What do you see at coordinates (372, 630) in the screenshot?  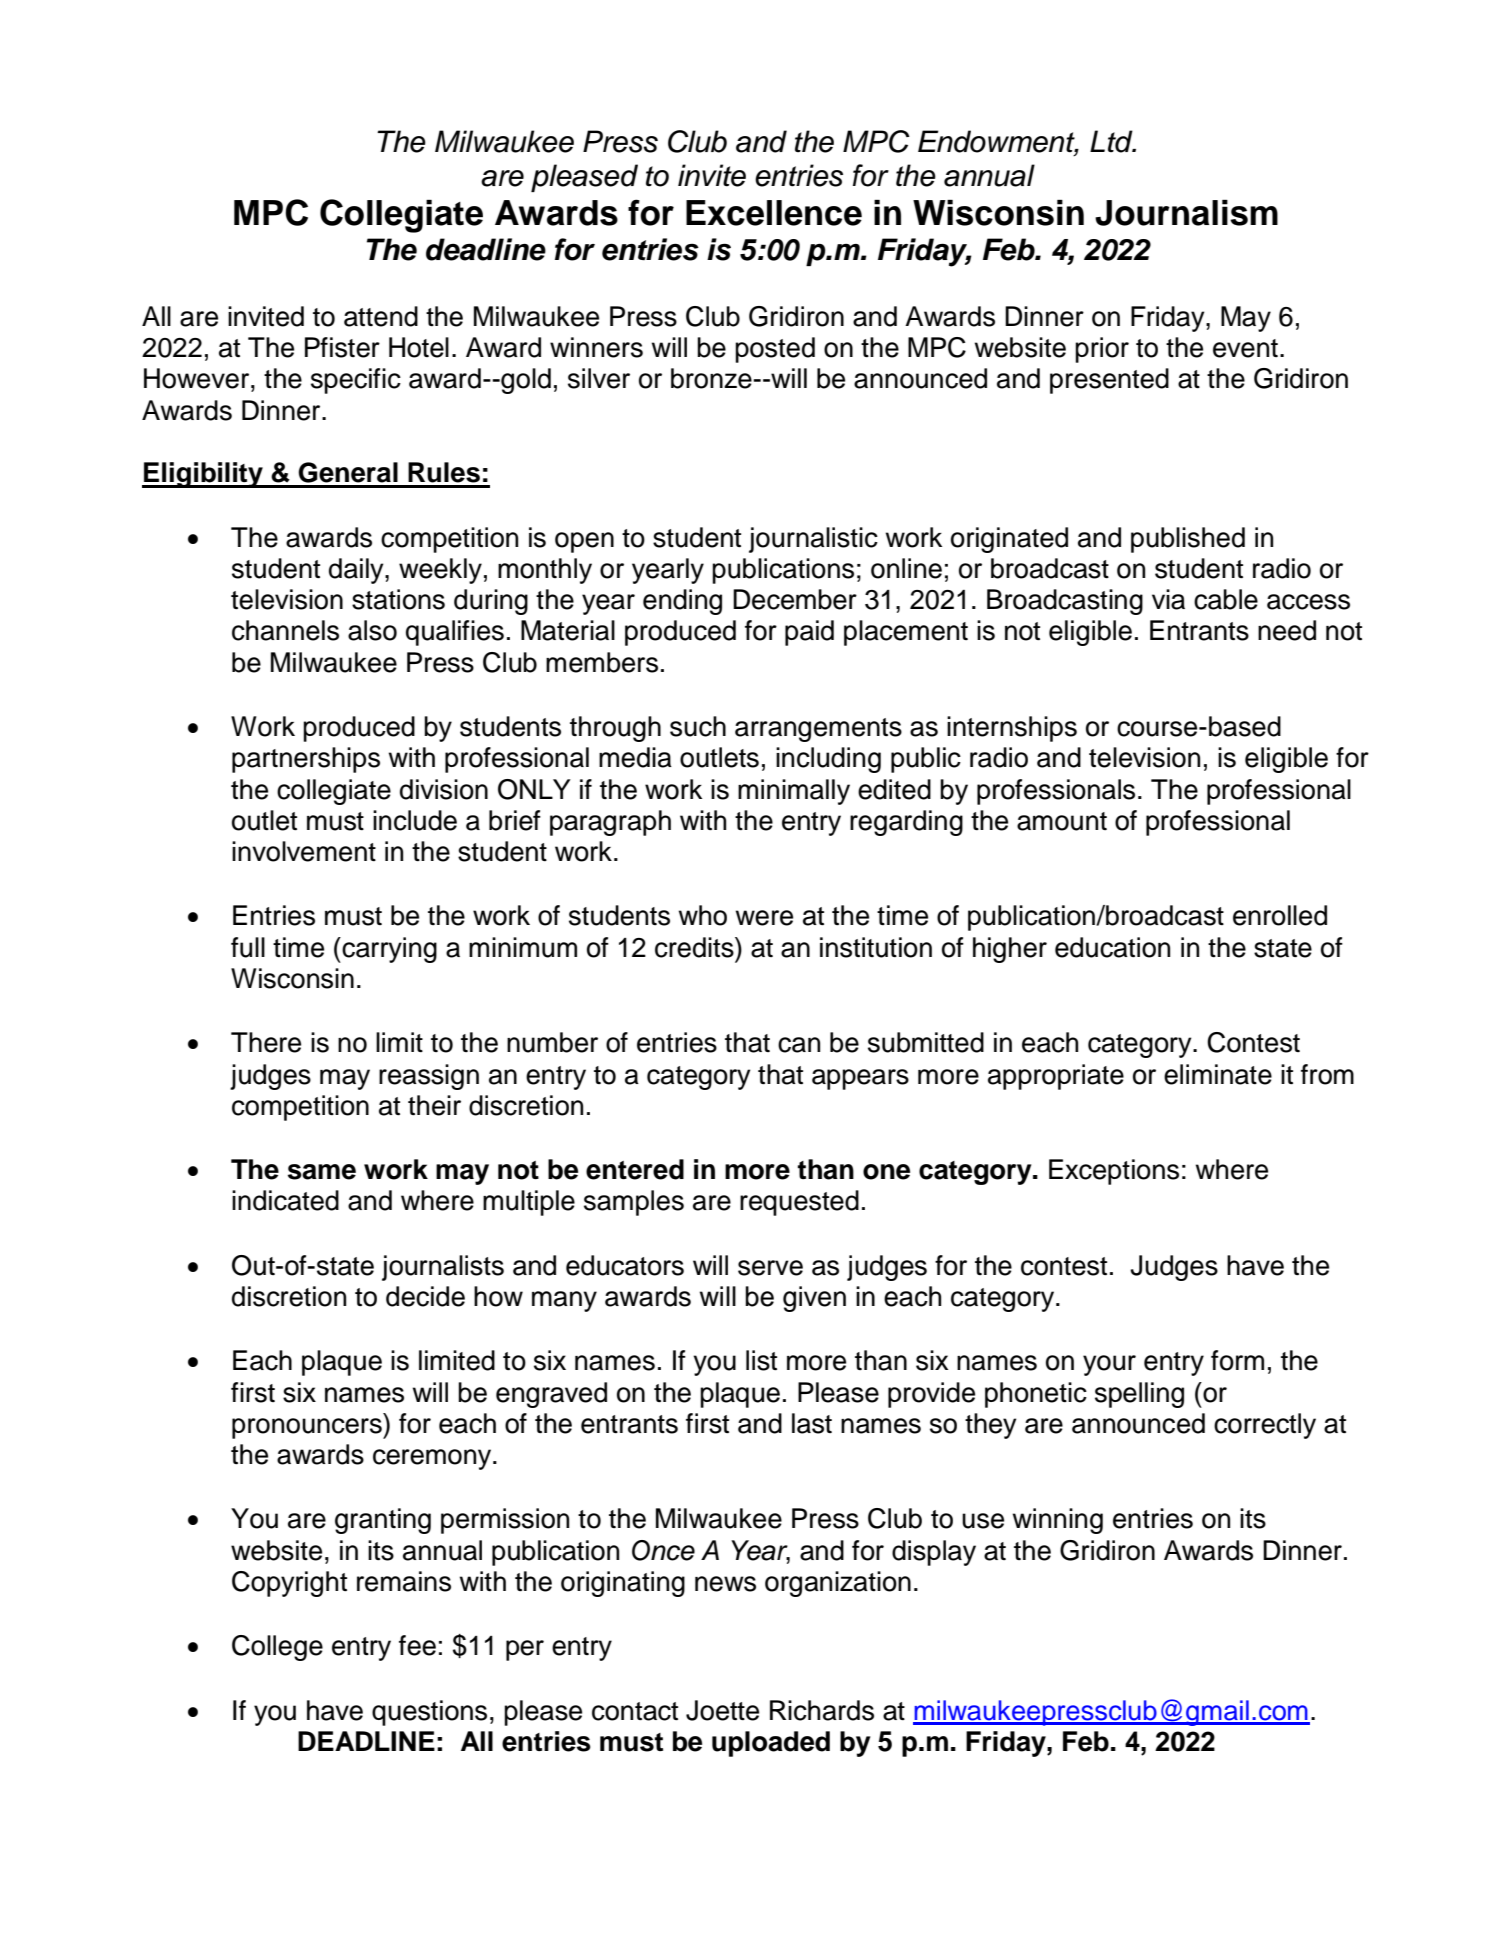 I see `also` at bounding box center [372, 630].
